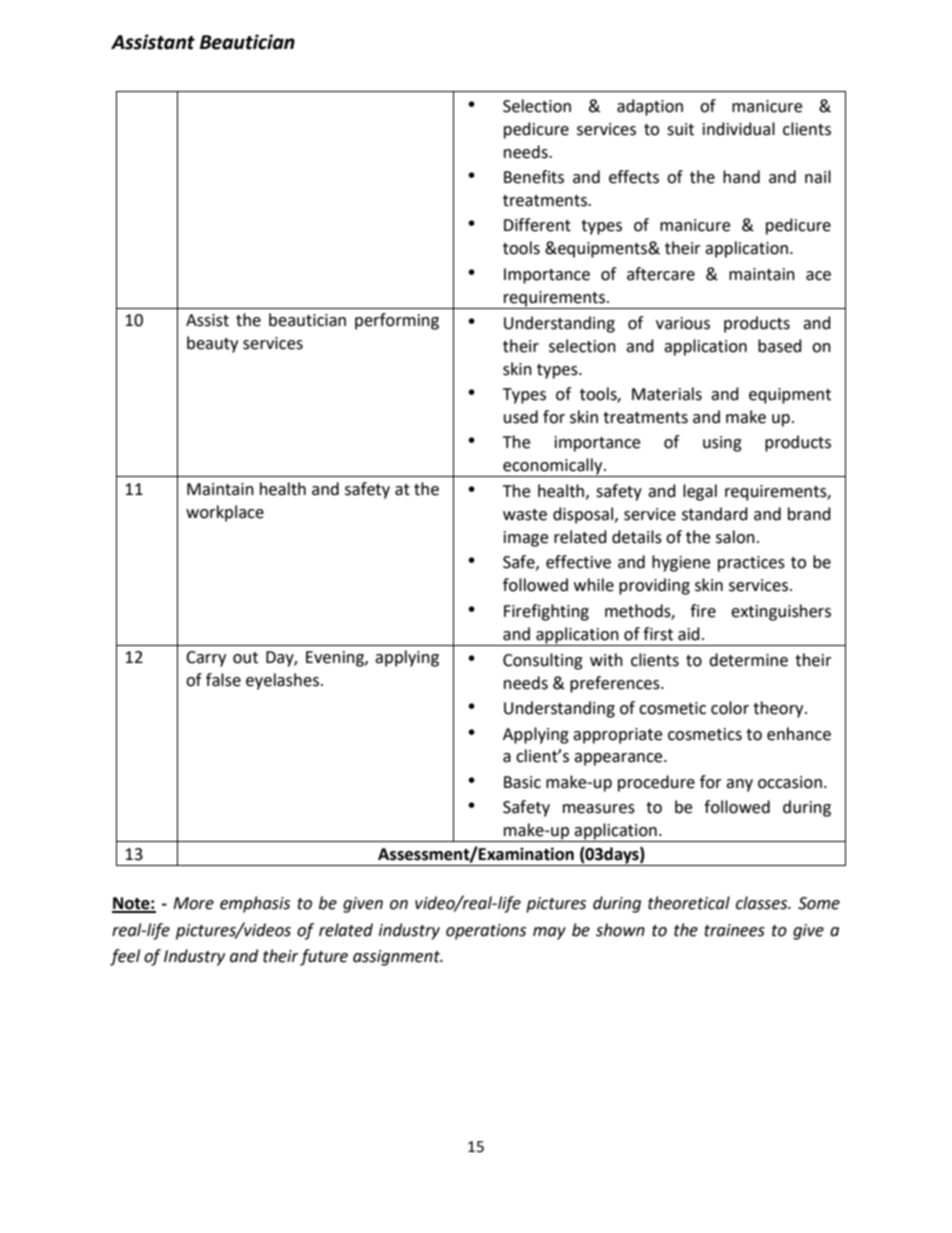 This screenshot has width=952, height=1233. I want to click on Materials, so click(667, 394).
